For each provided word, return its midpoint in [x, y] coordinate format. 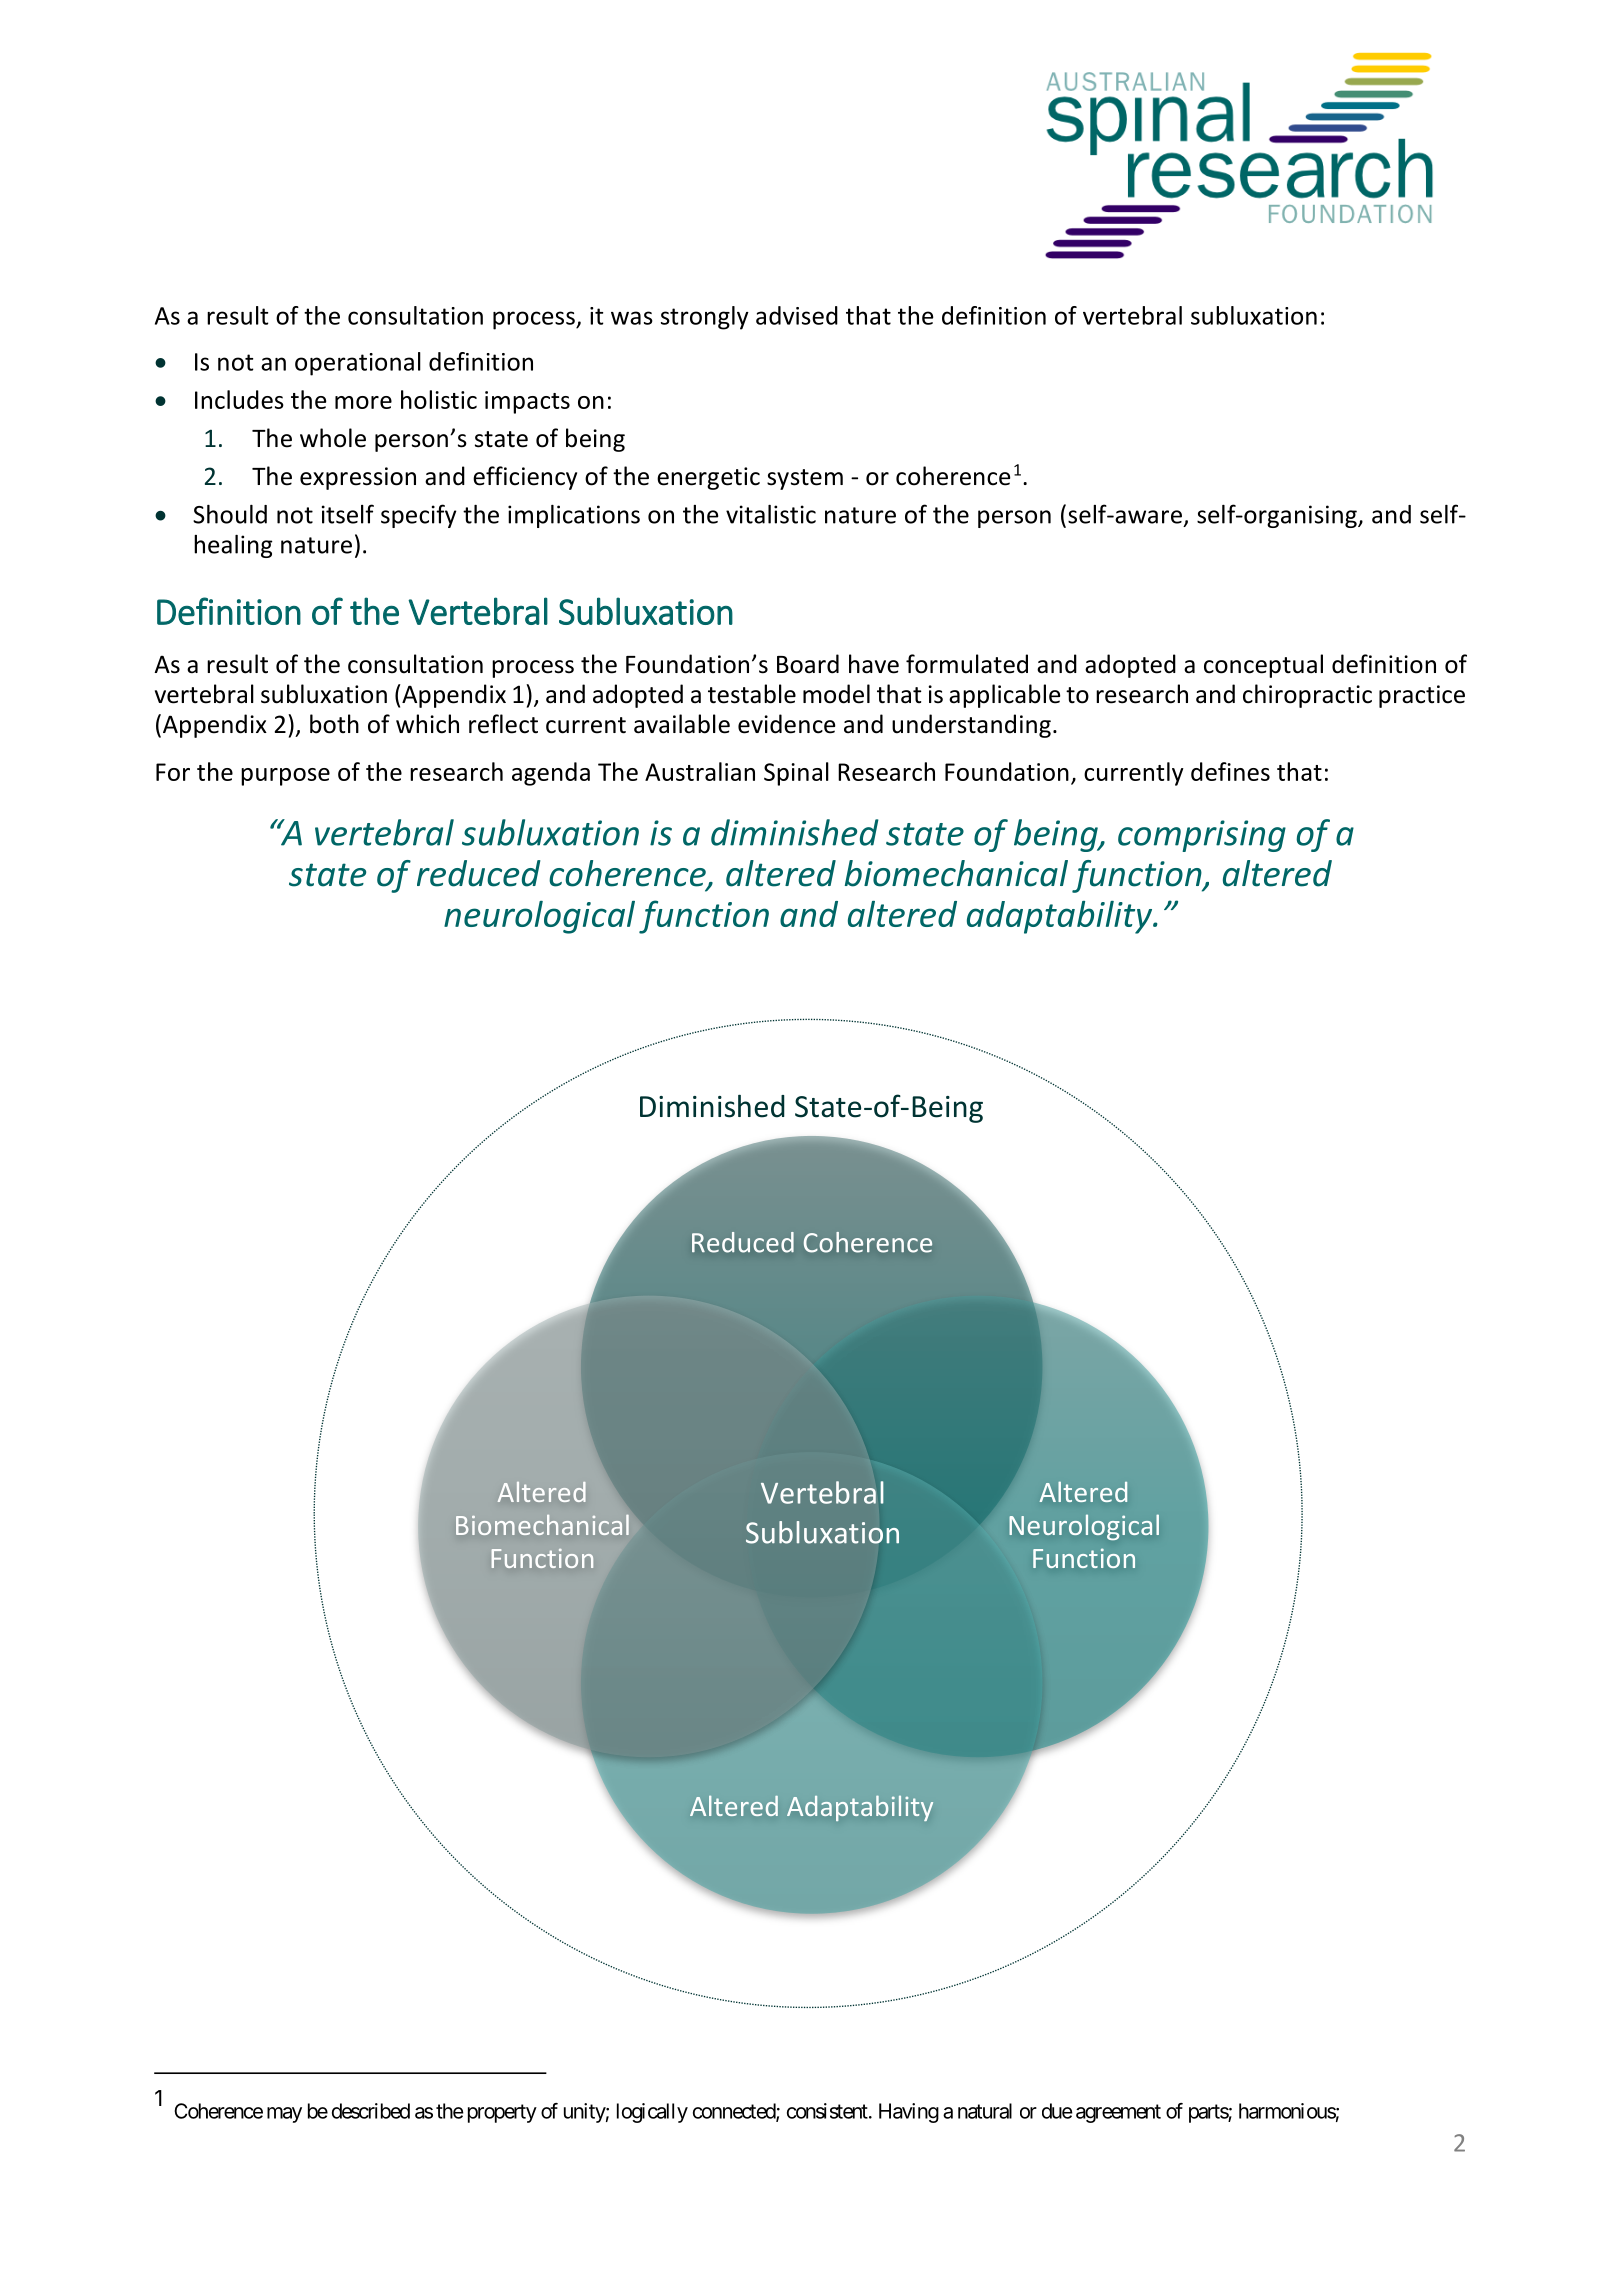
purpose [285, 777]
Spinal [796, 774]
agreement [1118, 2113]
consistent [827, 2111]
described [371, 2111]
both [334, 724]
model [836, 694]
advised [797, 315]
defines [1230, 771]
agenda [551, 774]
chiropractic [1307, 696]
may [284, 2115]
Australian [700, 771]
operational [358, 364]
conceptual [1263, 666]
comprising [1202, 836]
